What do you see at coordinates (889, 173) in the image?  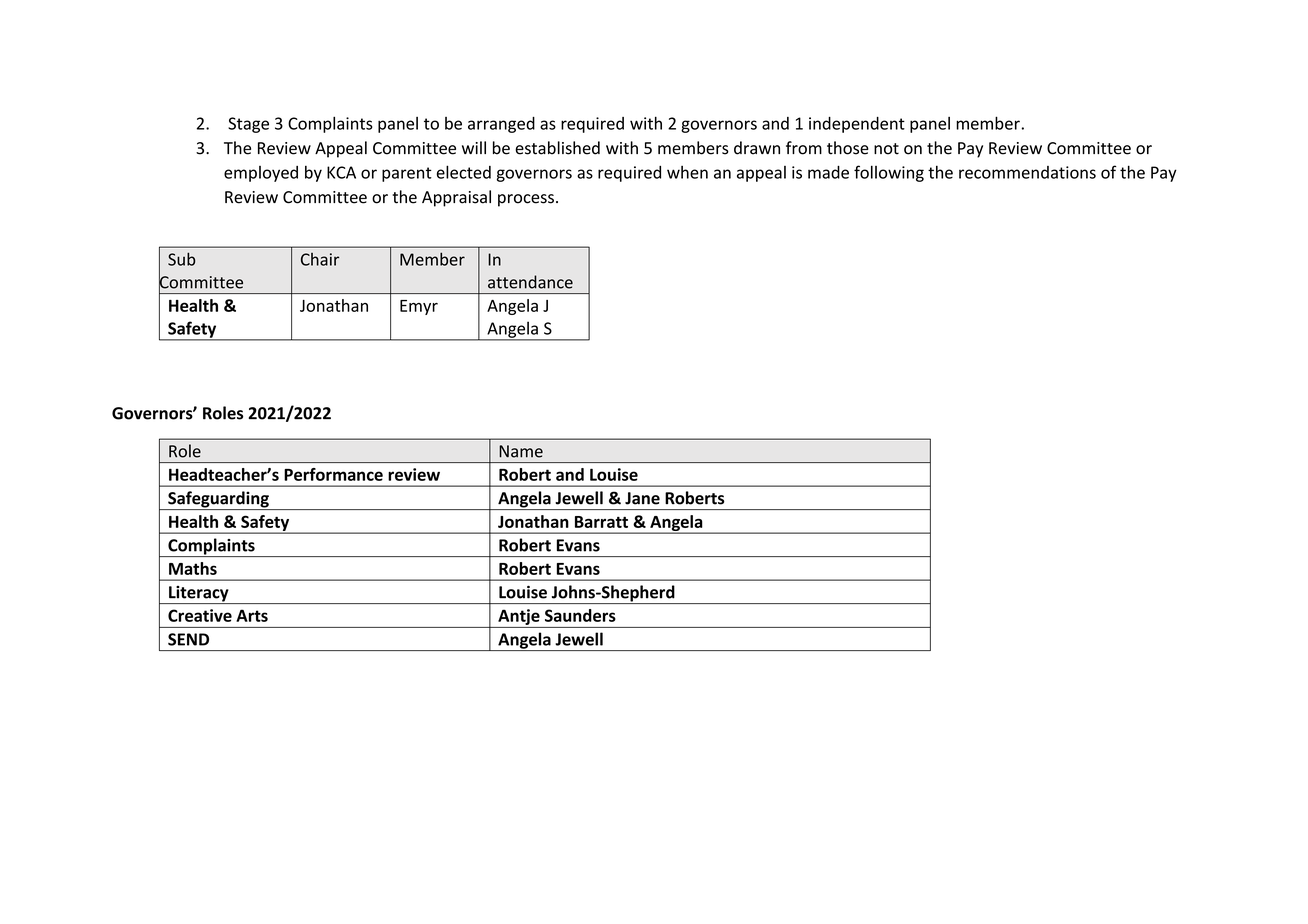 I see `following` at bounding box center [889, 173].
